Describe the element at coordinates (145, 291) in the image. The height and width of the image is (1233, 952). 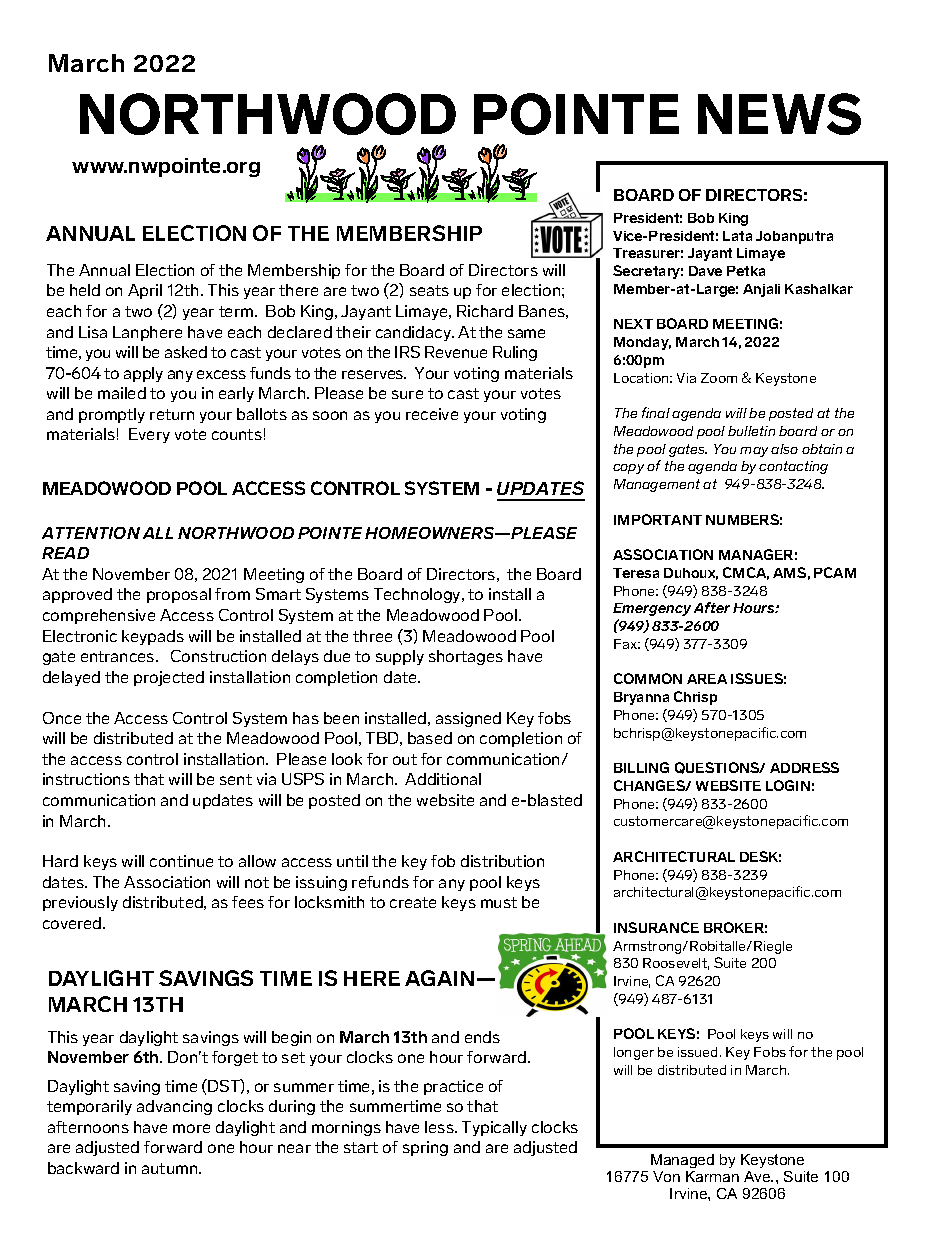
I see `April` at that location.
